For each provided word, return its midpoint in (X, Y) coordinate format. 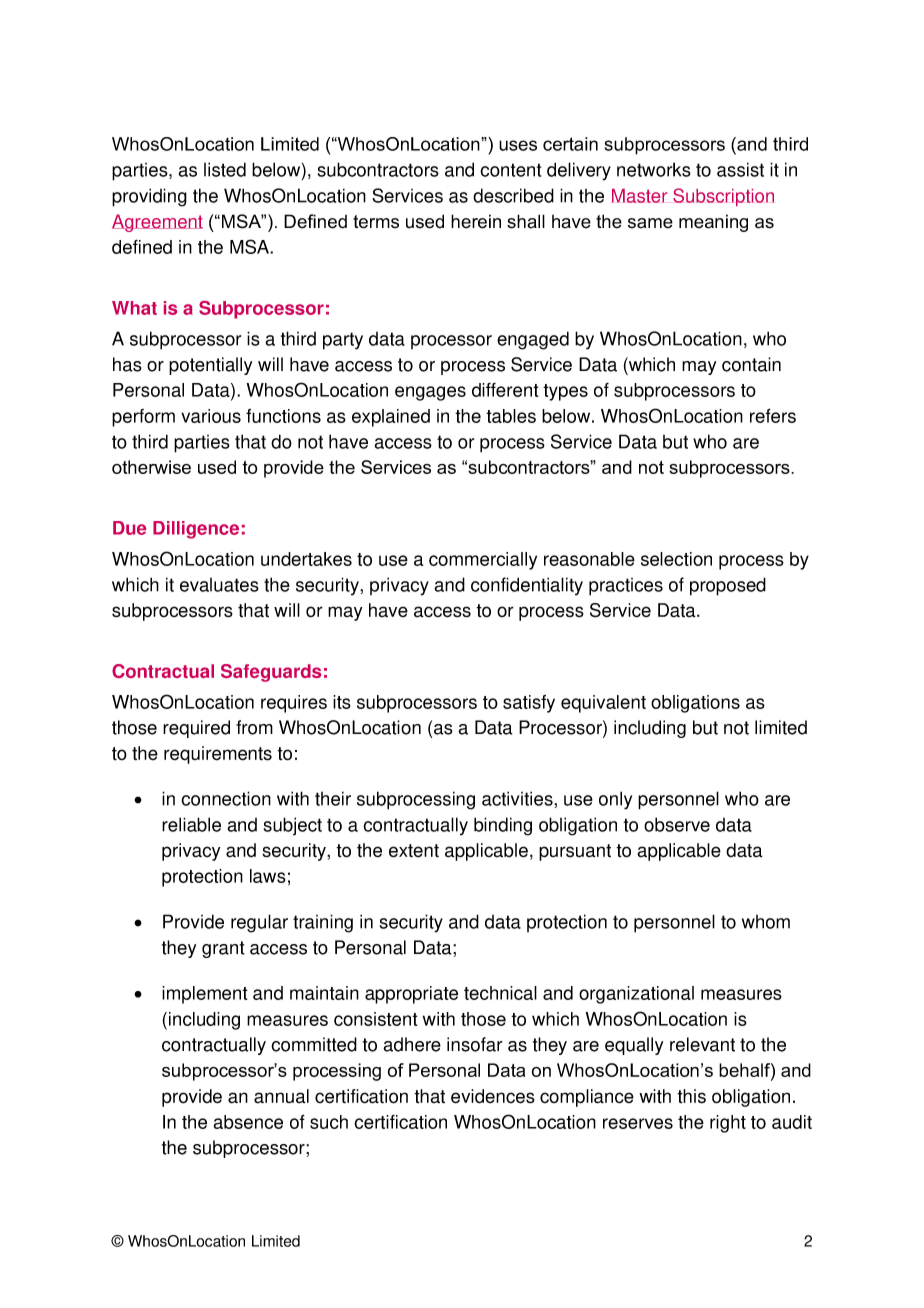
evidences (493, 1096)
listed (225, 169)
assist (740, 169)
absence (248, 1122)
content (510, 170)
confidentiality (527, 586)
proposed (728, 586)
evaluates (219, 585)
